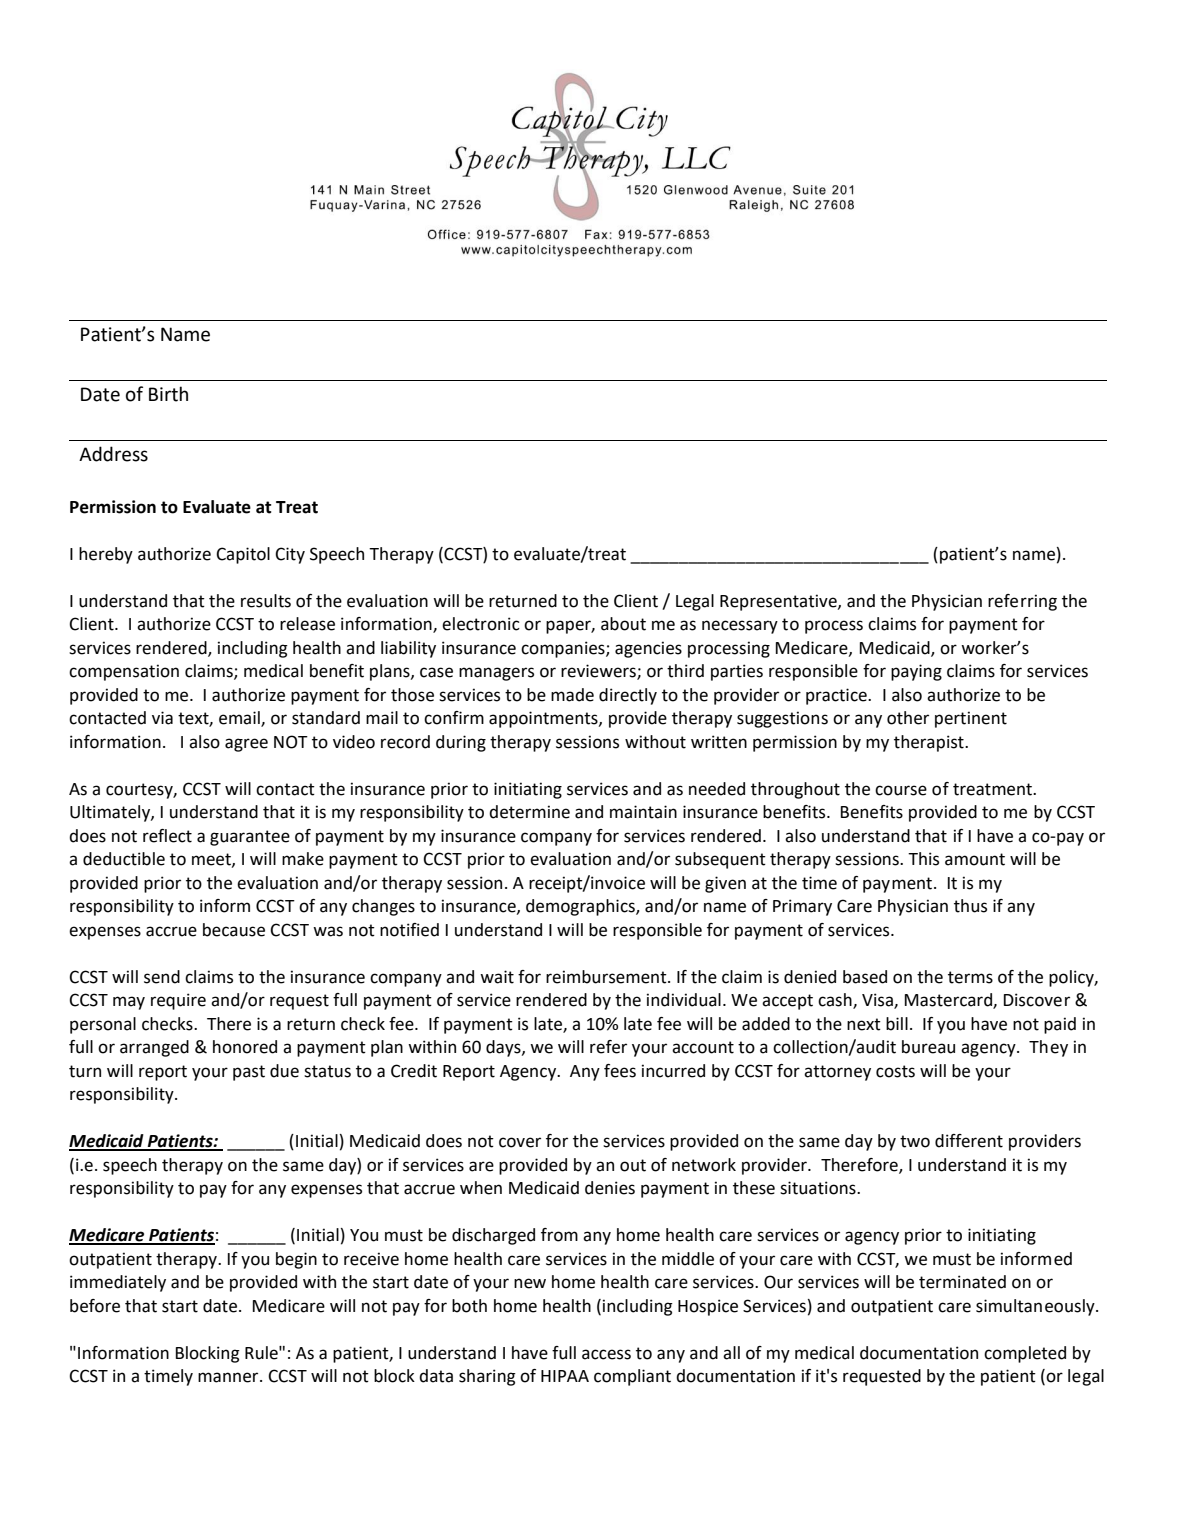  Describe the element at coordinates (168, 394) in the image. I see `Birth` at that location.
